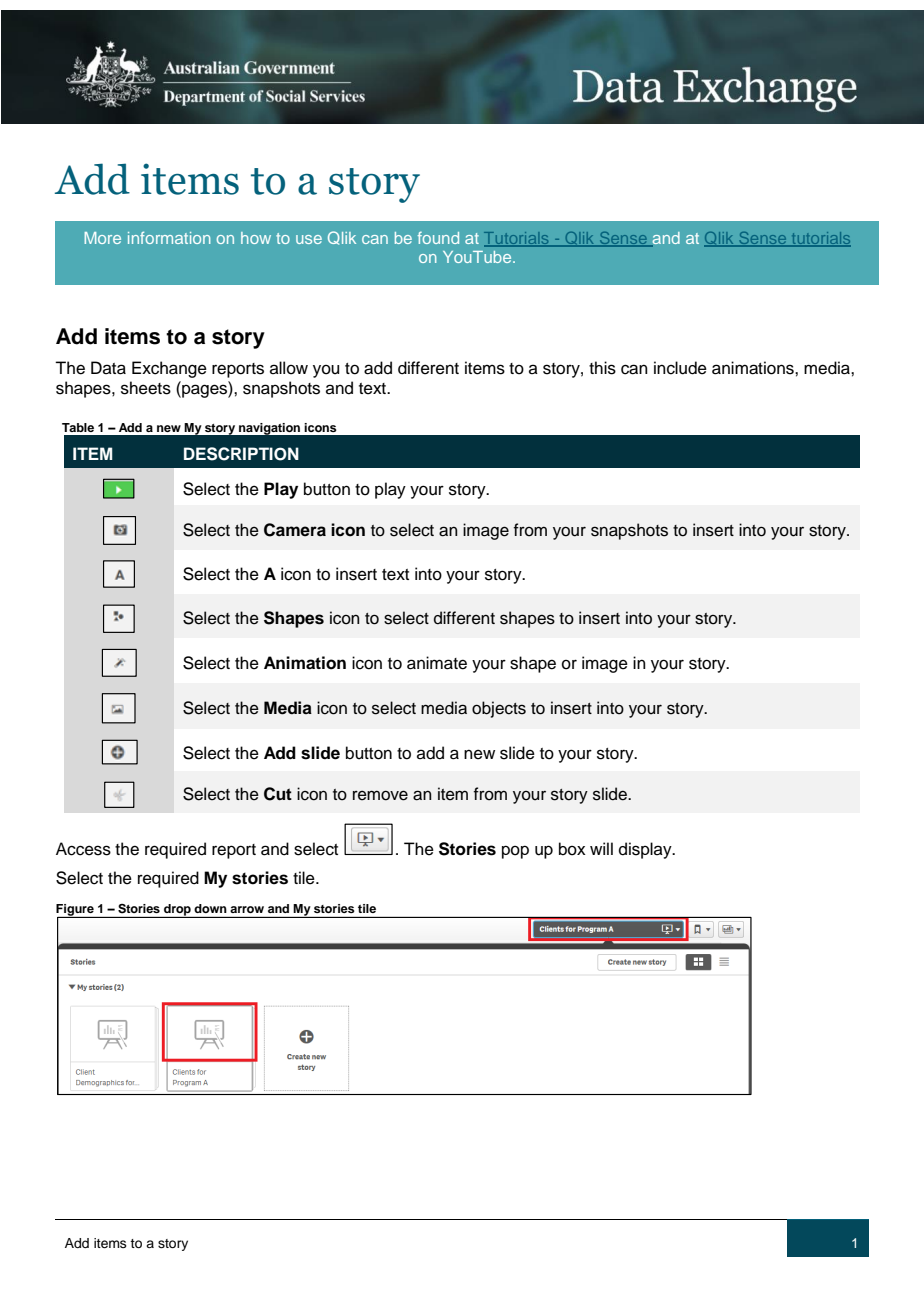 The image size is (924, 1308). Describe the element at coordinates (278, 794) in the image. I see `Cut` at that location.
